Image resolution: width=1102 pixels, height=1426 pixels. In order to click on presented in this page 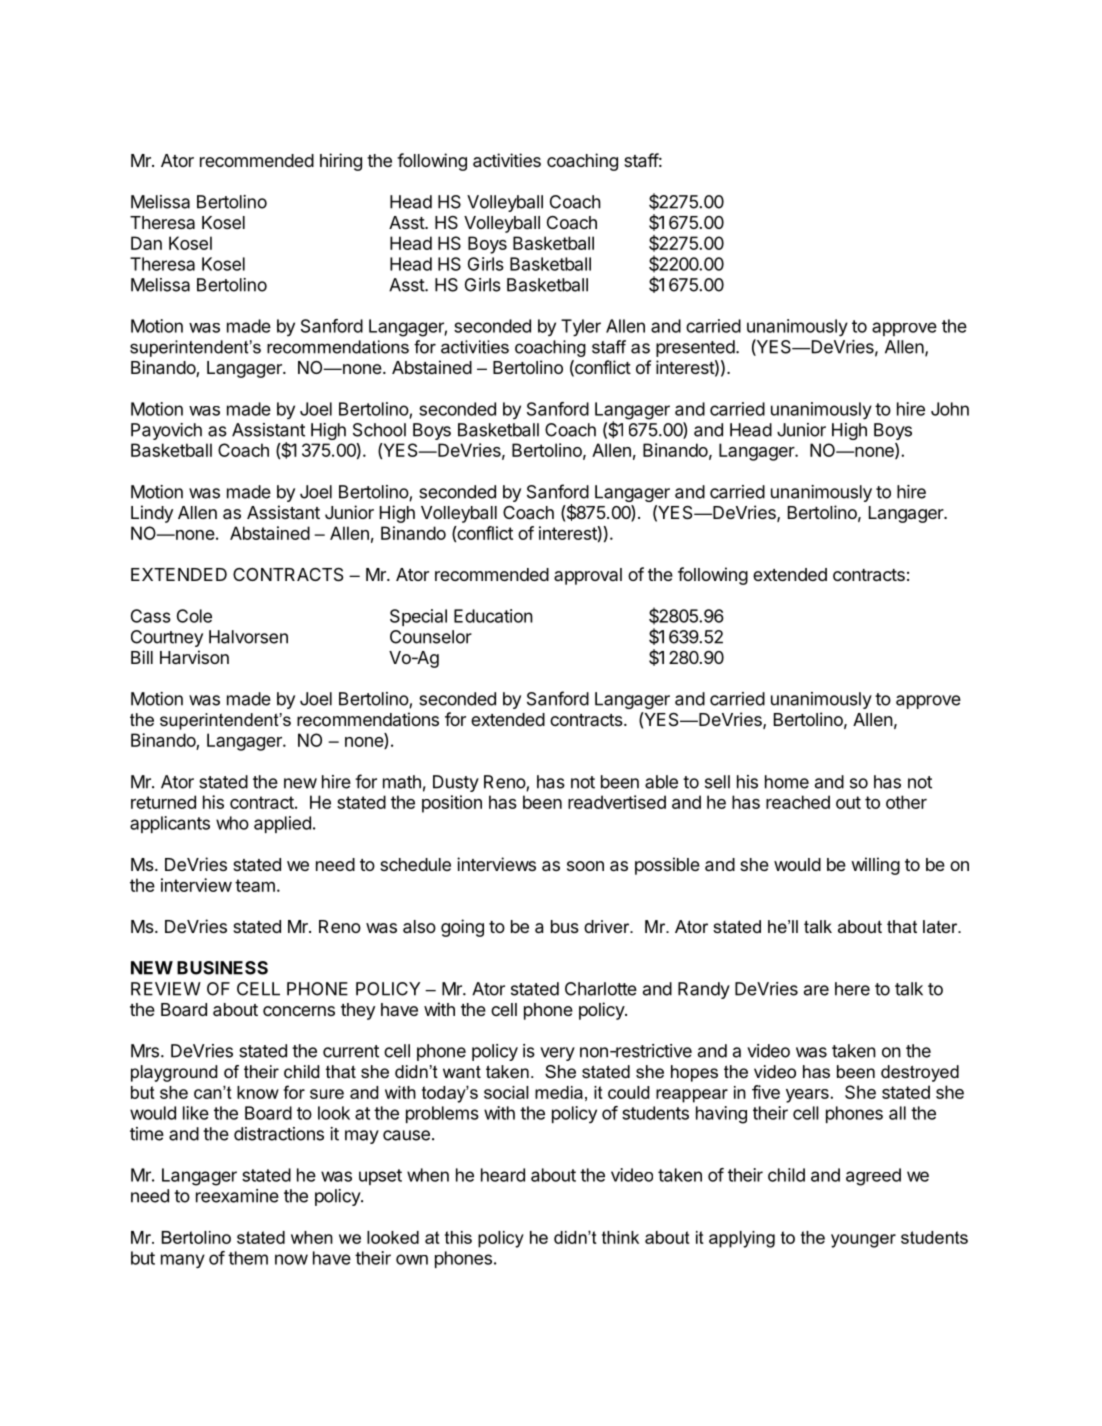, I will do `click(695, 348)`.
